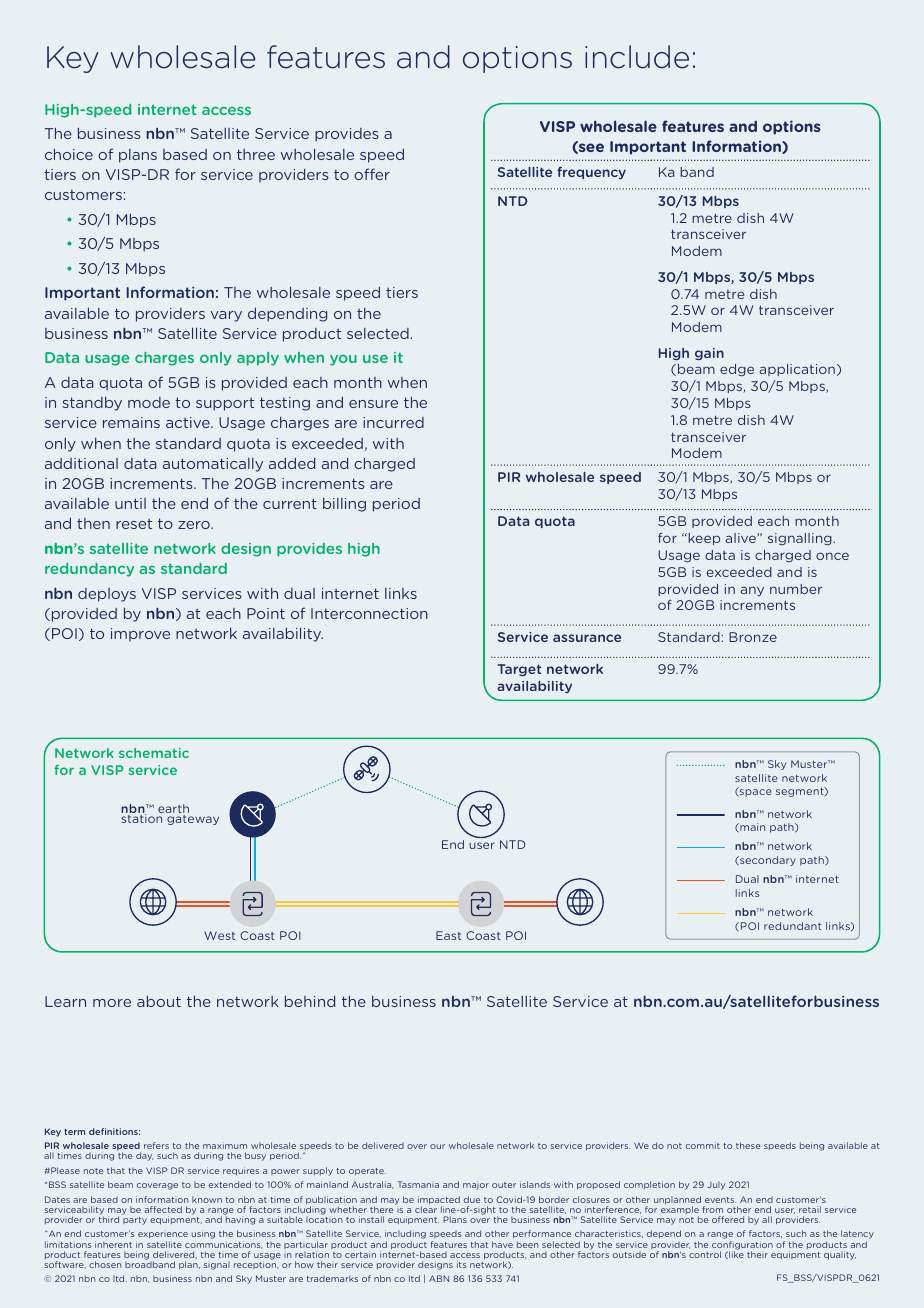 The width and height of the screenshot is (924, 1308). What do you see at coordinates (135, 1221) in the screenshot?
I see `party` at bounding box center [135, 1221].
